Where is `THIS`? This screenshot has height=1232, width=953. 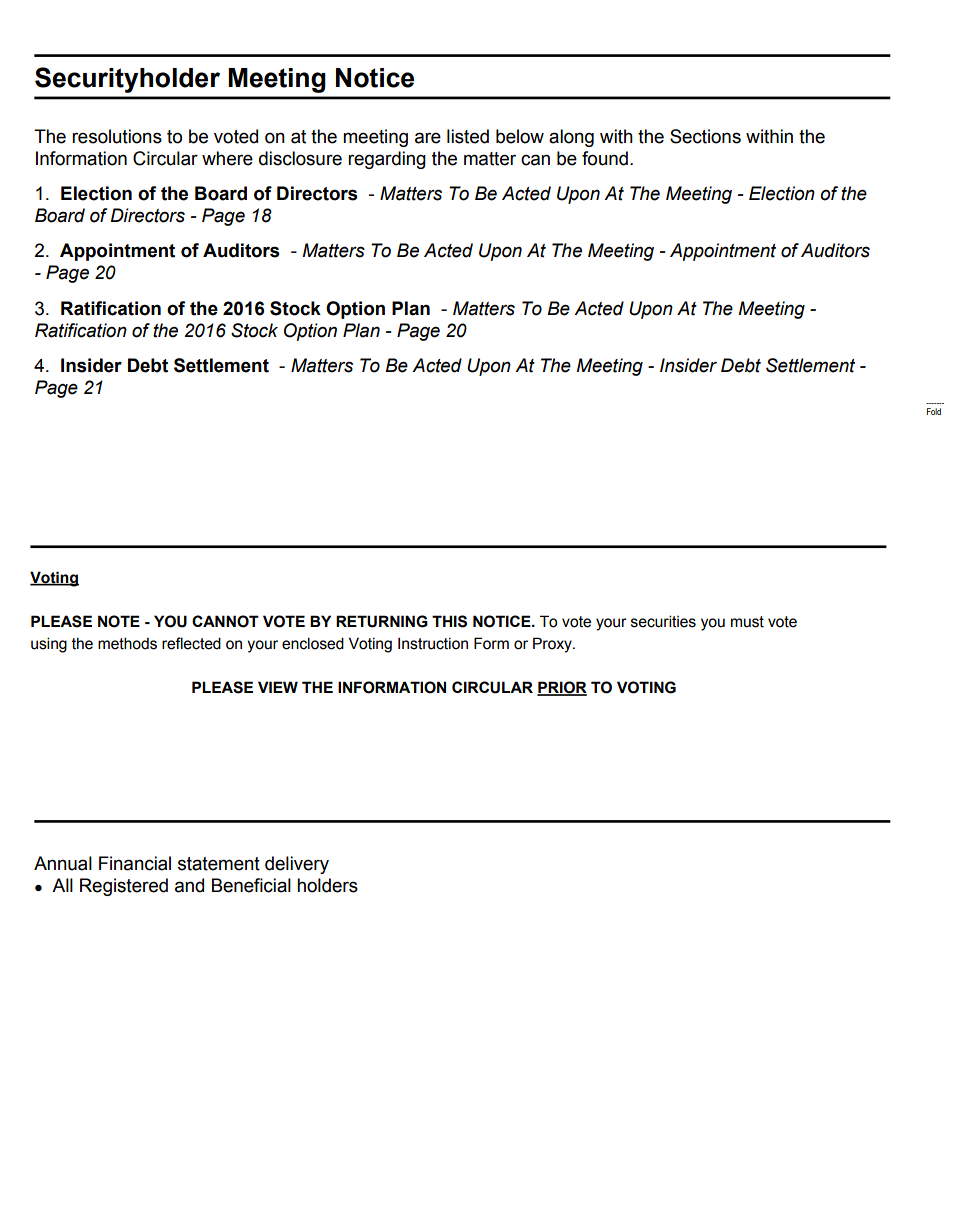
THIS is located at coordinates (449, 621).
